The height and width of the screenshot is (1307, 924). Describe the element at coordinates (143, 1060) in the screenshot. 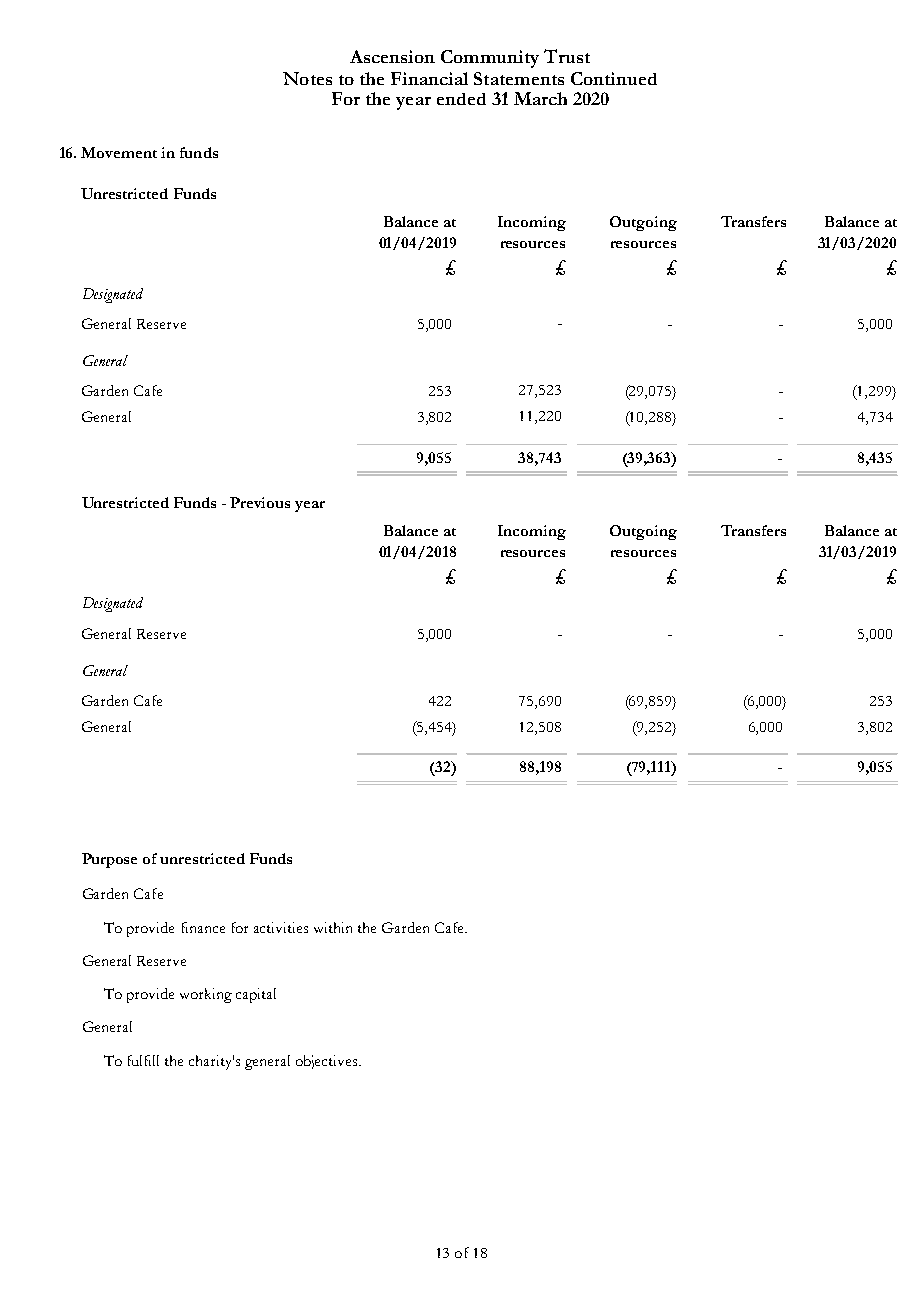

I see `fulfill` at that location.
